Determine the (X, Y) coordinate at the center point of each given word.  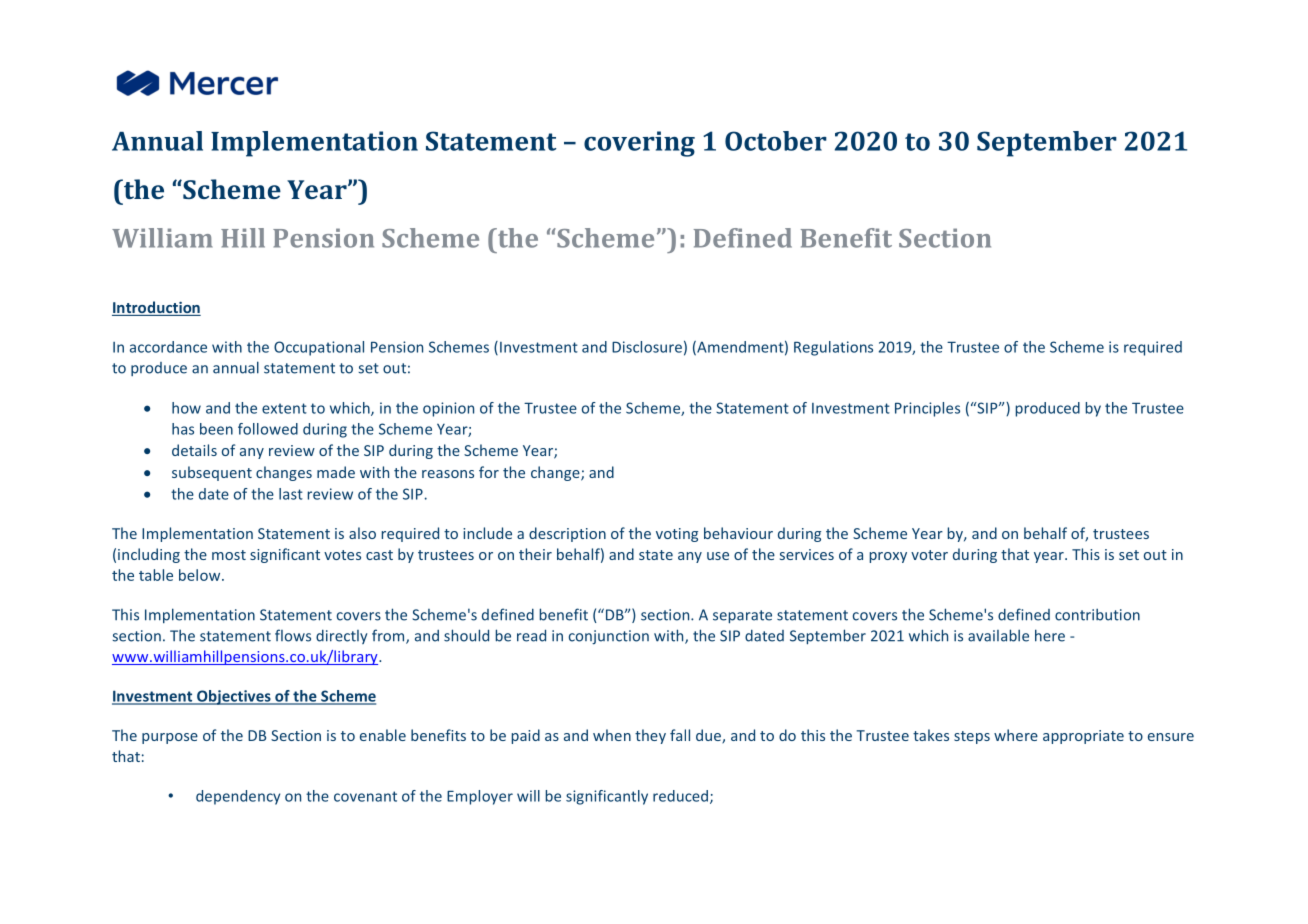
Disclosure (647, 347)
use (718, 556)
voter (929, 555)
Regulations (833, 348)
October (776, 141)
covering (639, 144)
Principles (927, 409)
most (229, 555)
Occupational (319, 348)
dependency (238, 797)
